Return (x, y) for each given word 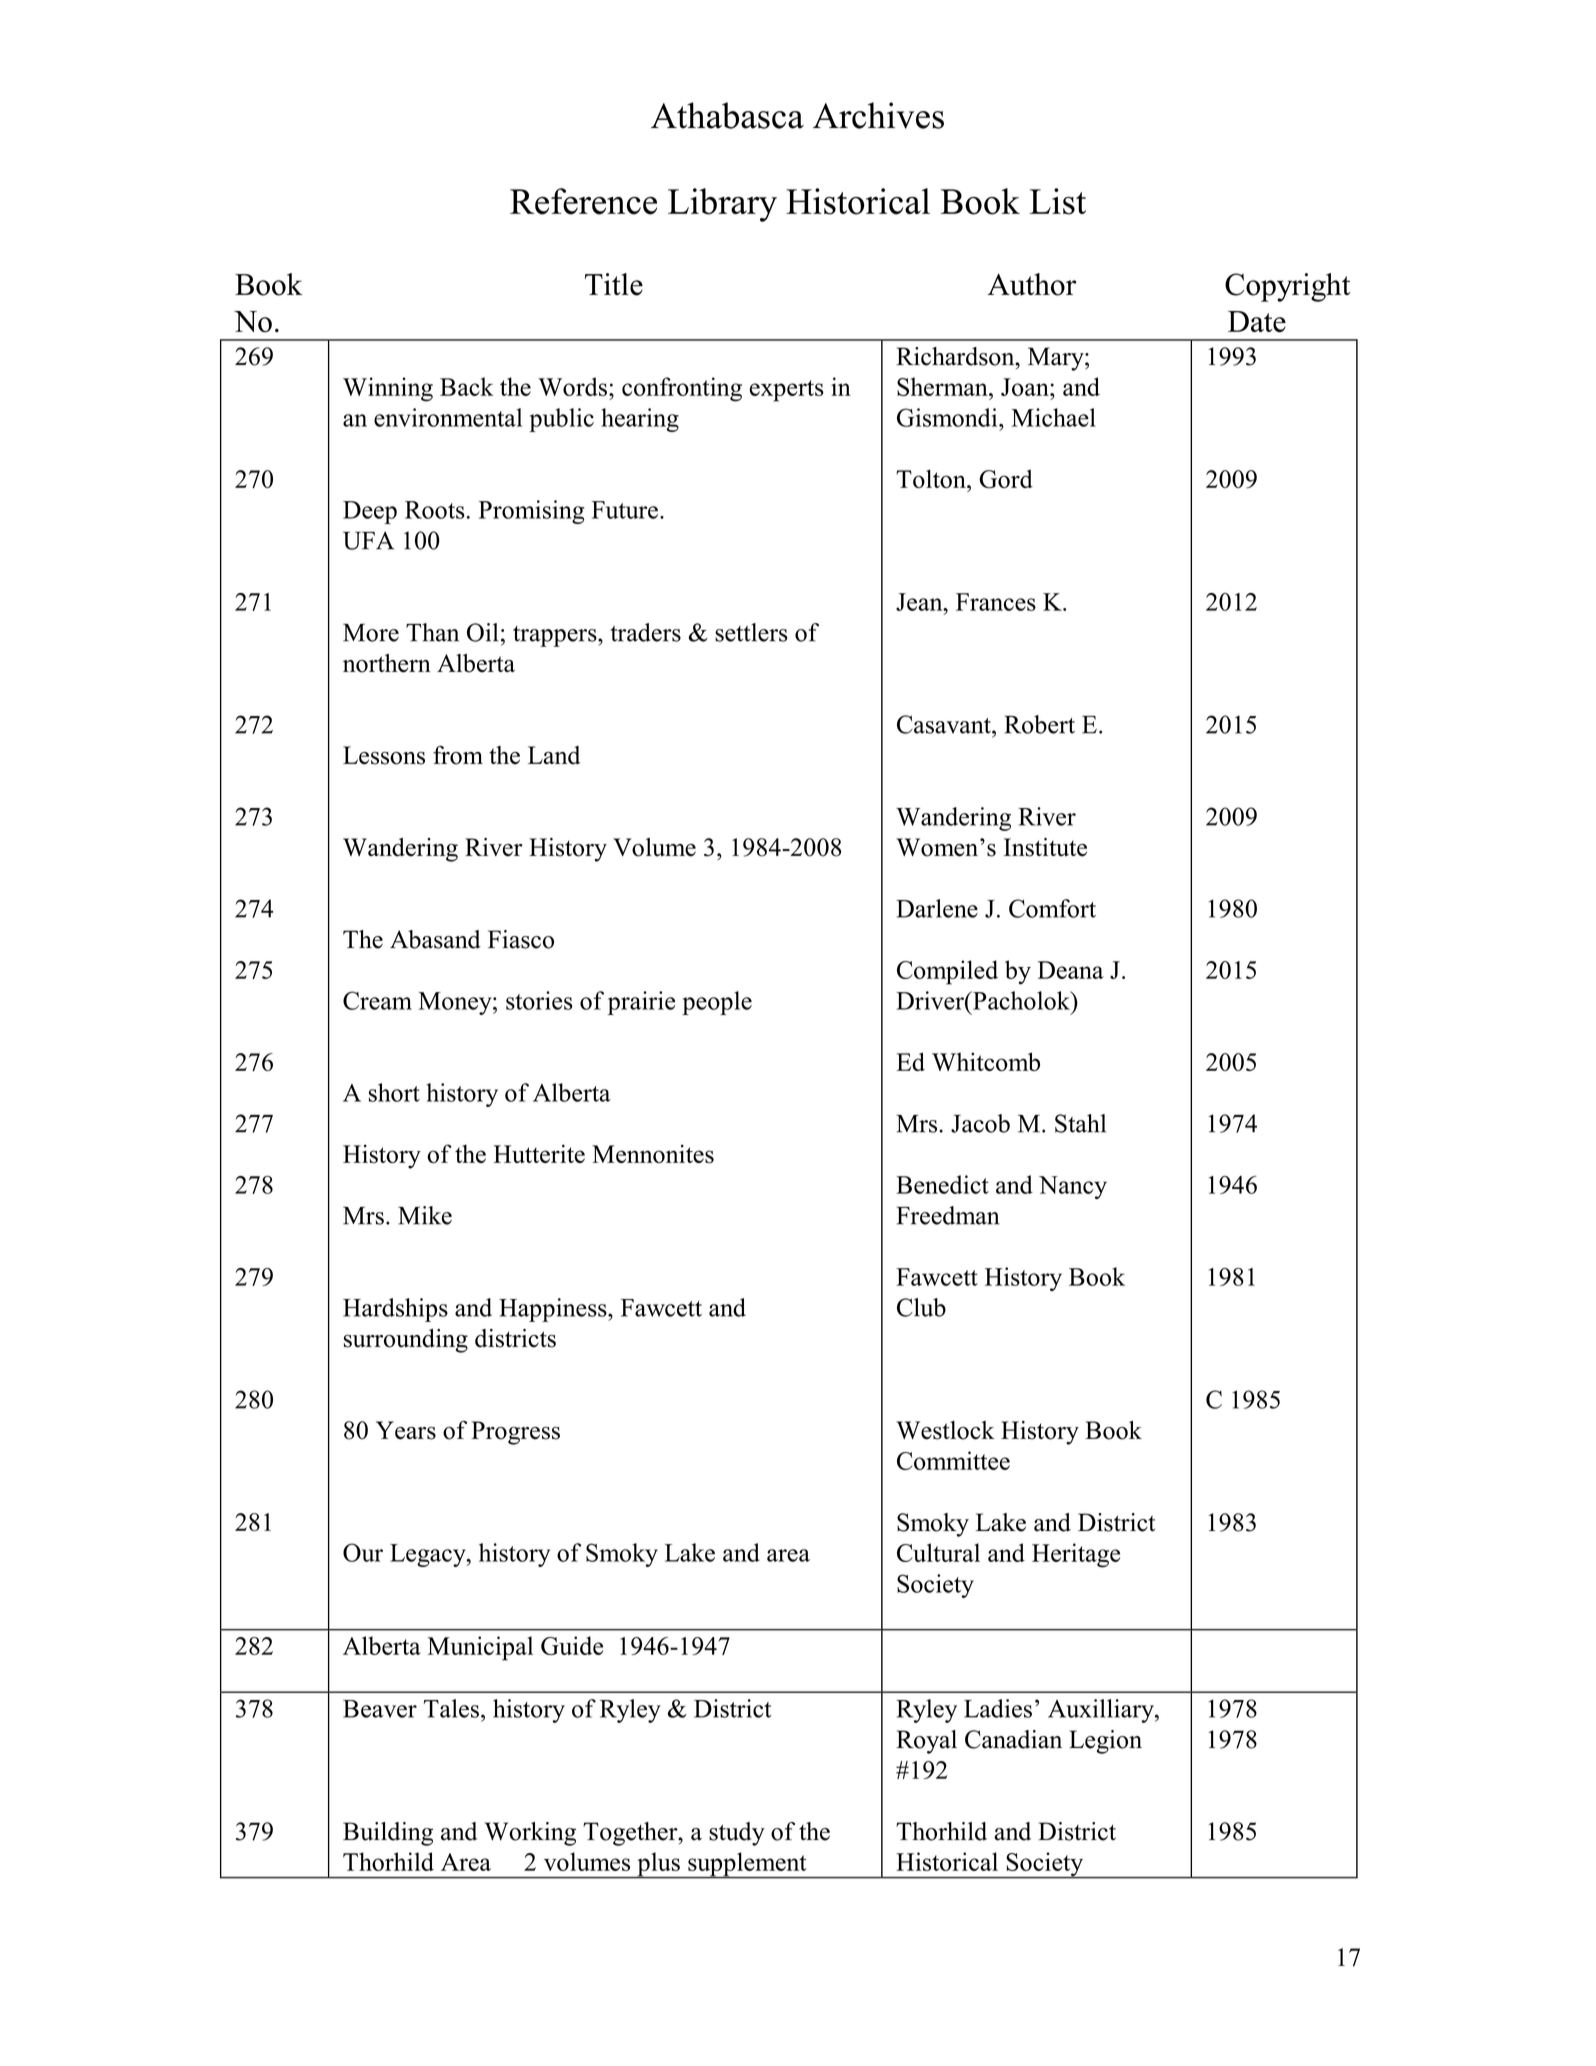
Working (530, 1834)
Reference (583, 201)
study (737, 1834)
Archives (878, 115)
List (1058, 201)
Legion (1105, 1742)
